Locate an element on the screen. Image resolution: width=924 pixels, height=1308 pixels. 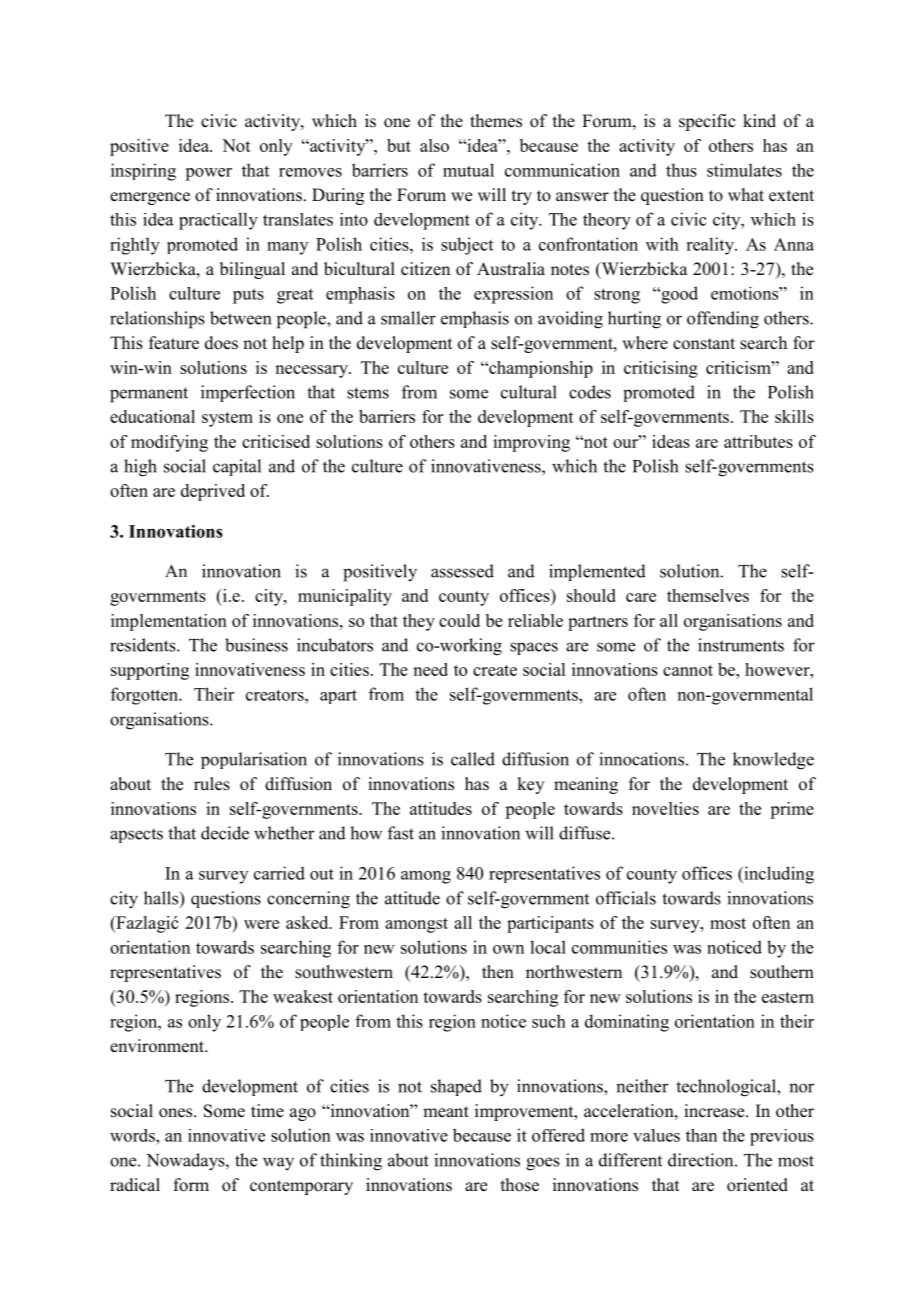
system is located at coordinates (227, 419).
